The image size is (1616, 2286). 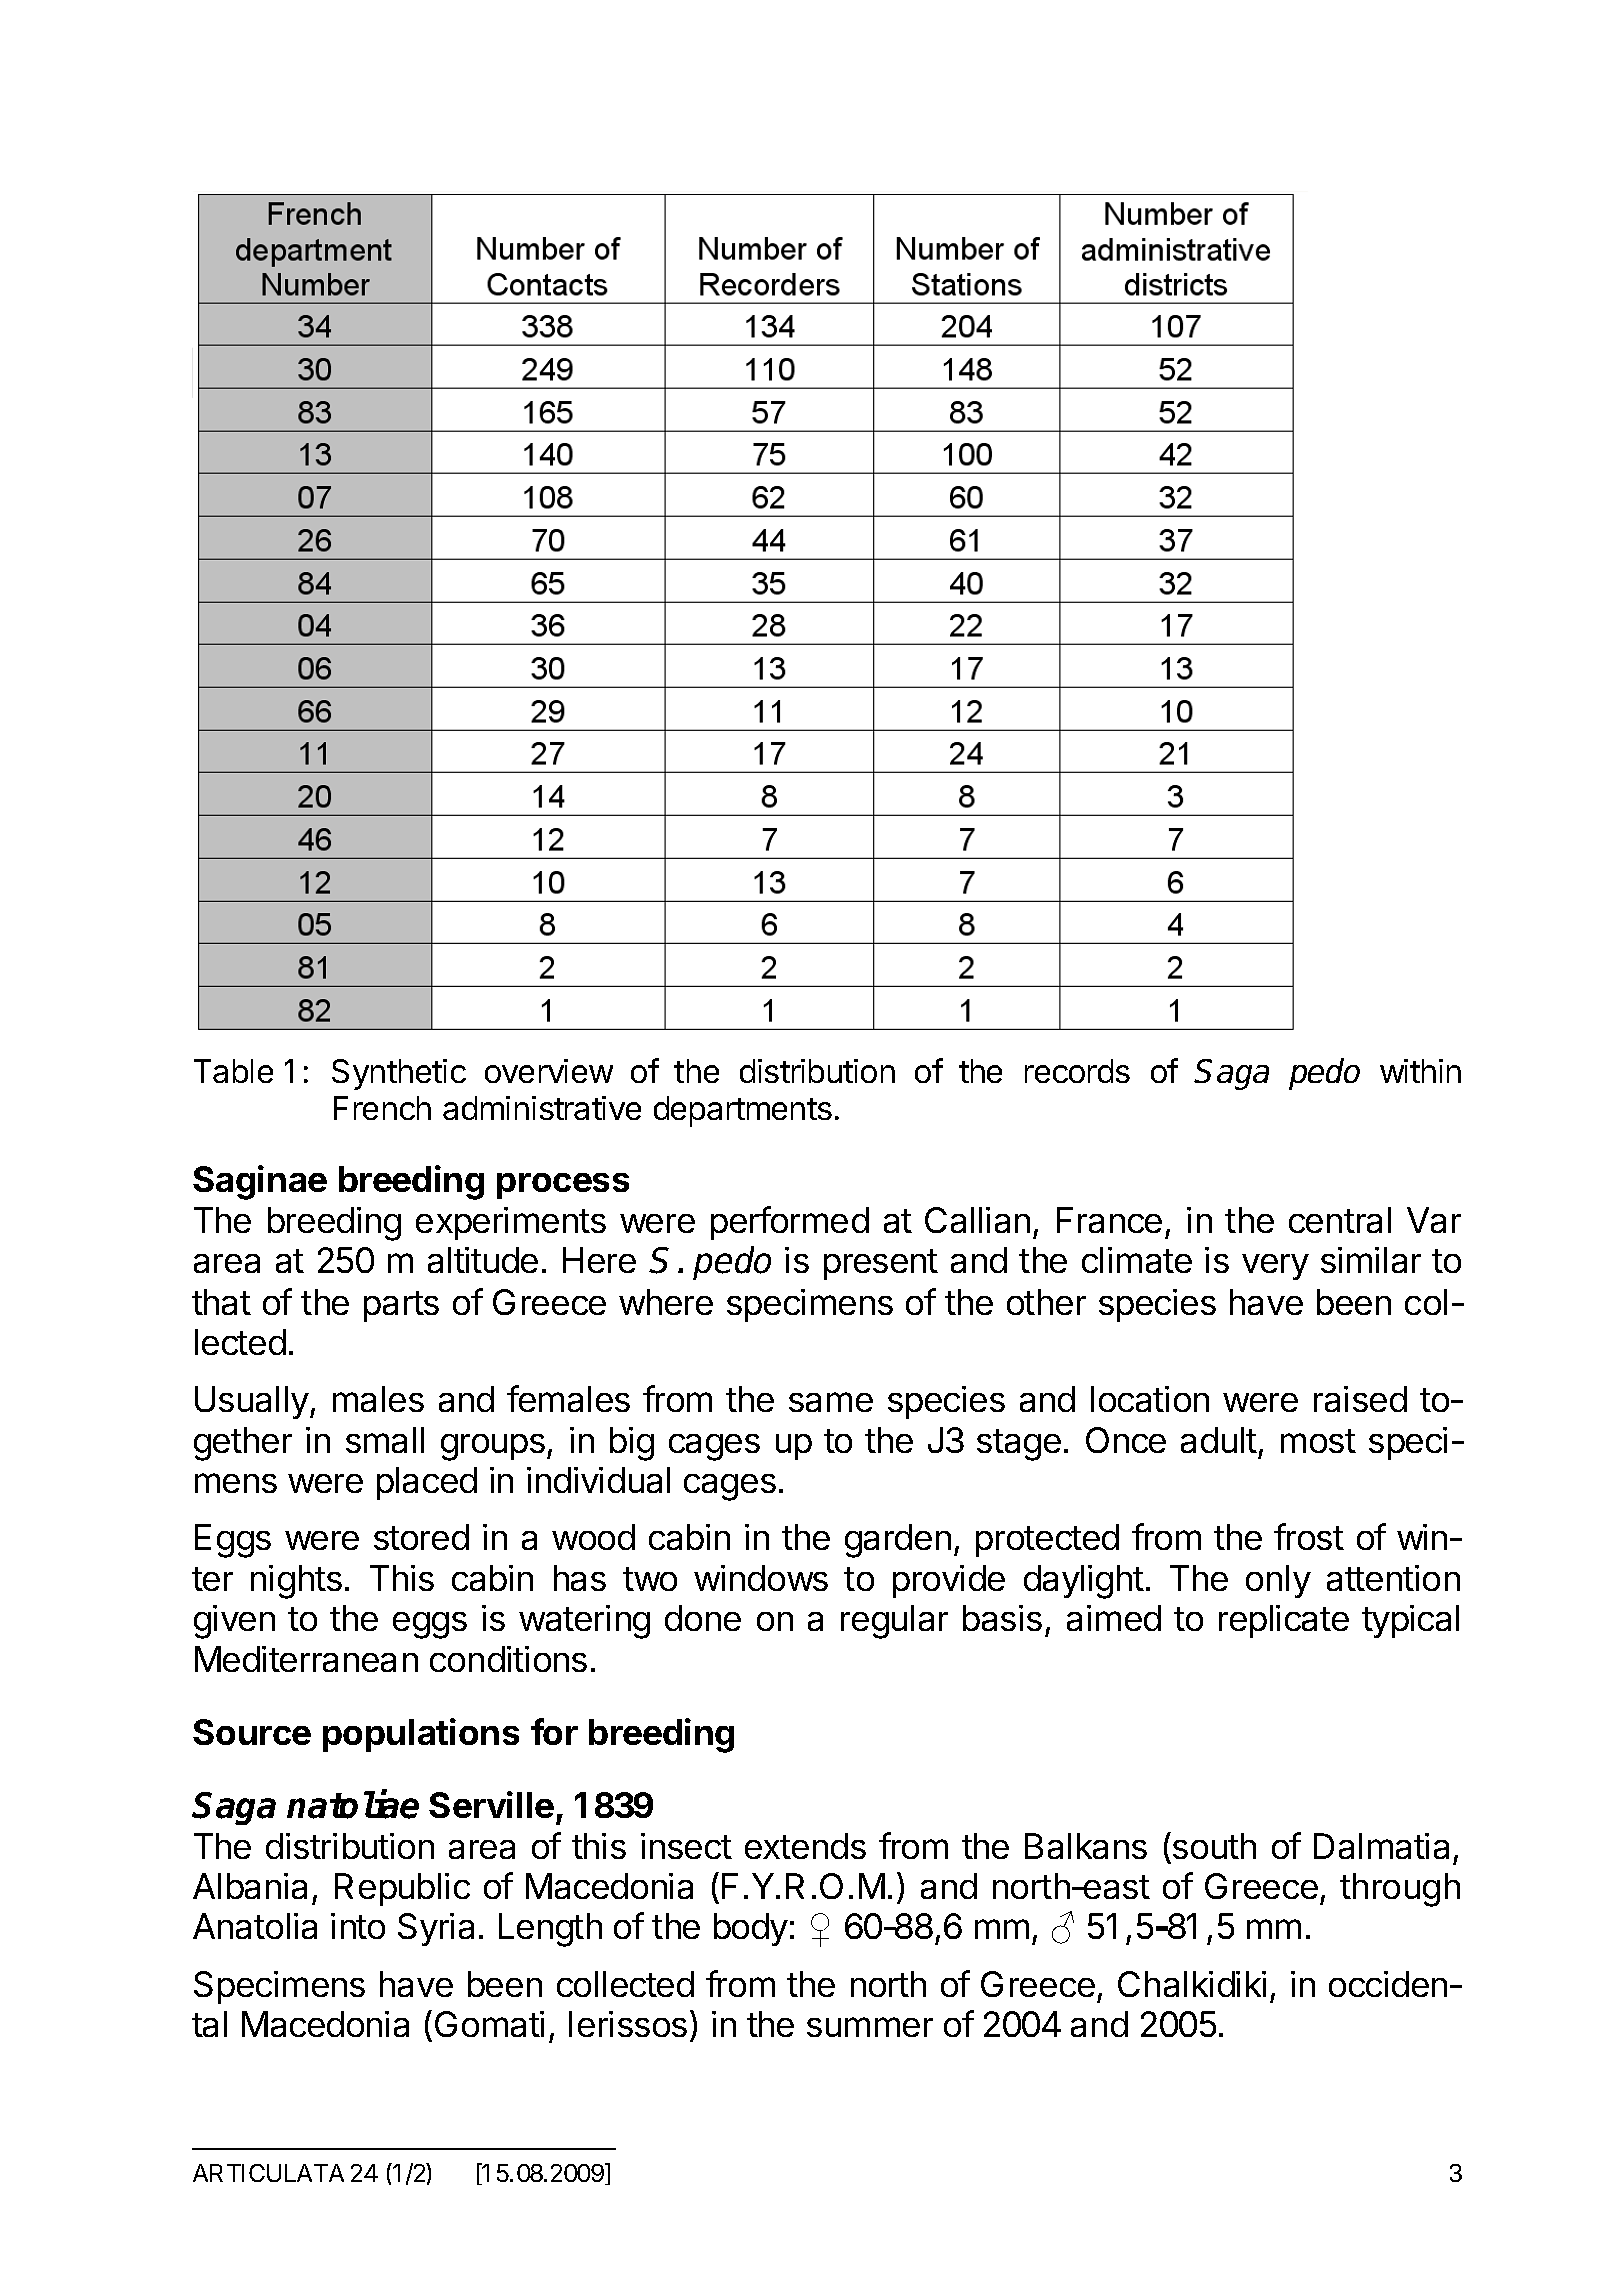 I want to click on garden, so click(x=898, y=1541).
